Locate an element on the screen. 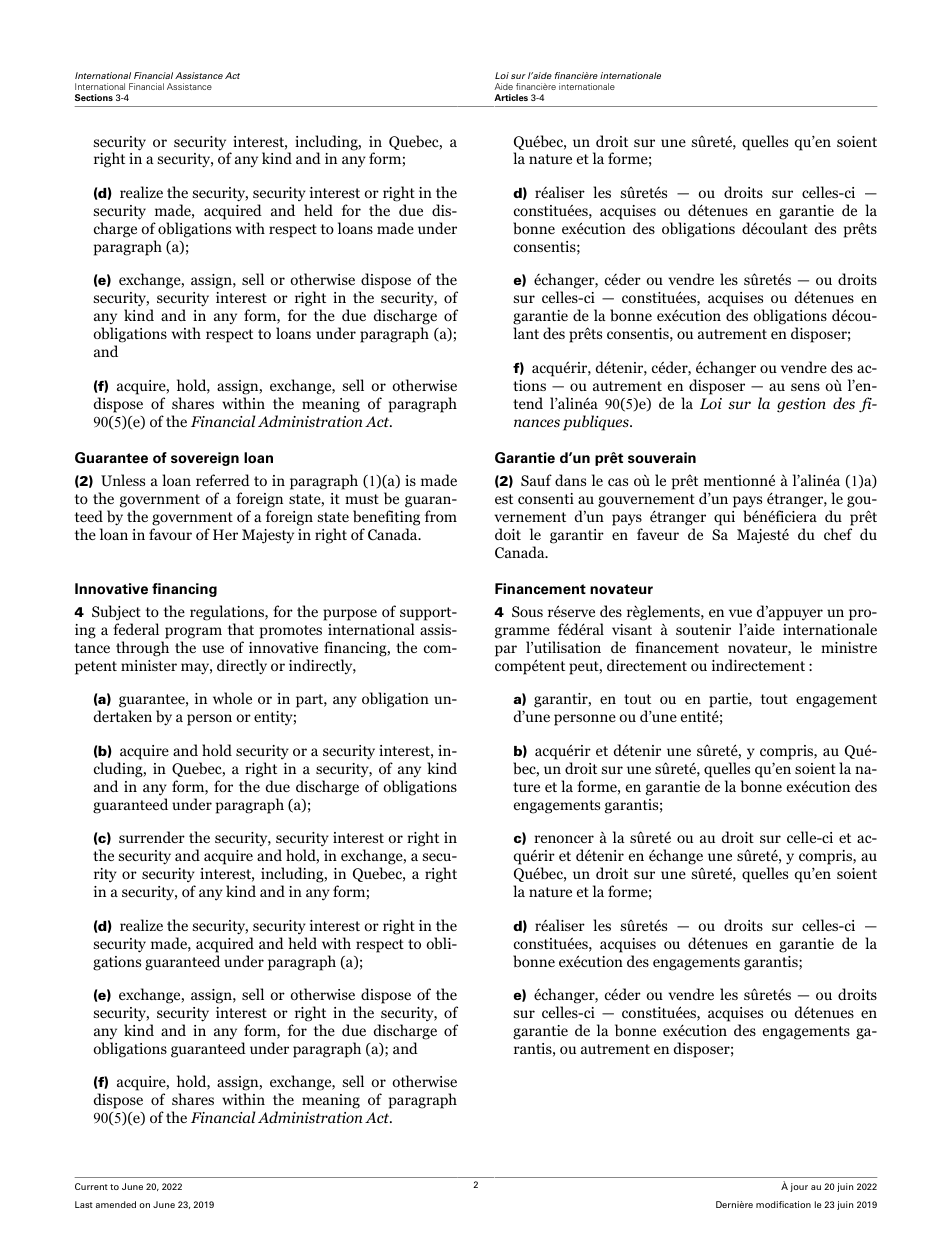  jour is located at coordinates (799, 1187).
